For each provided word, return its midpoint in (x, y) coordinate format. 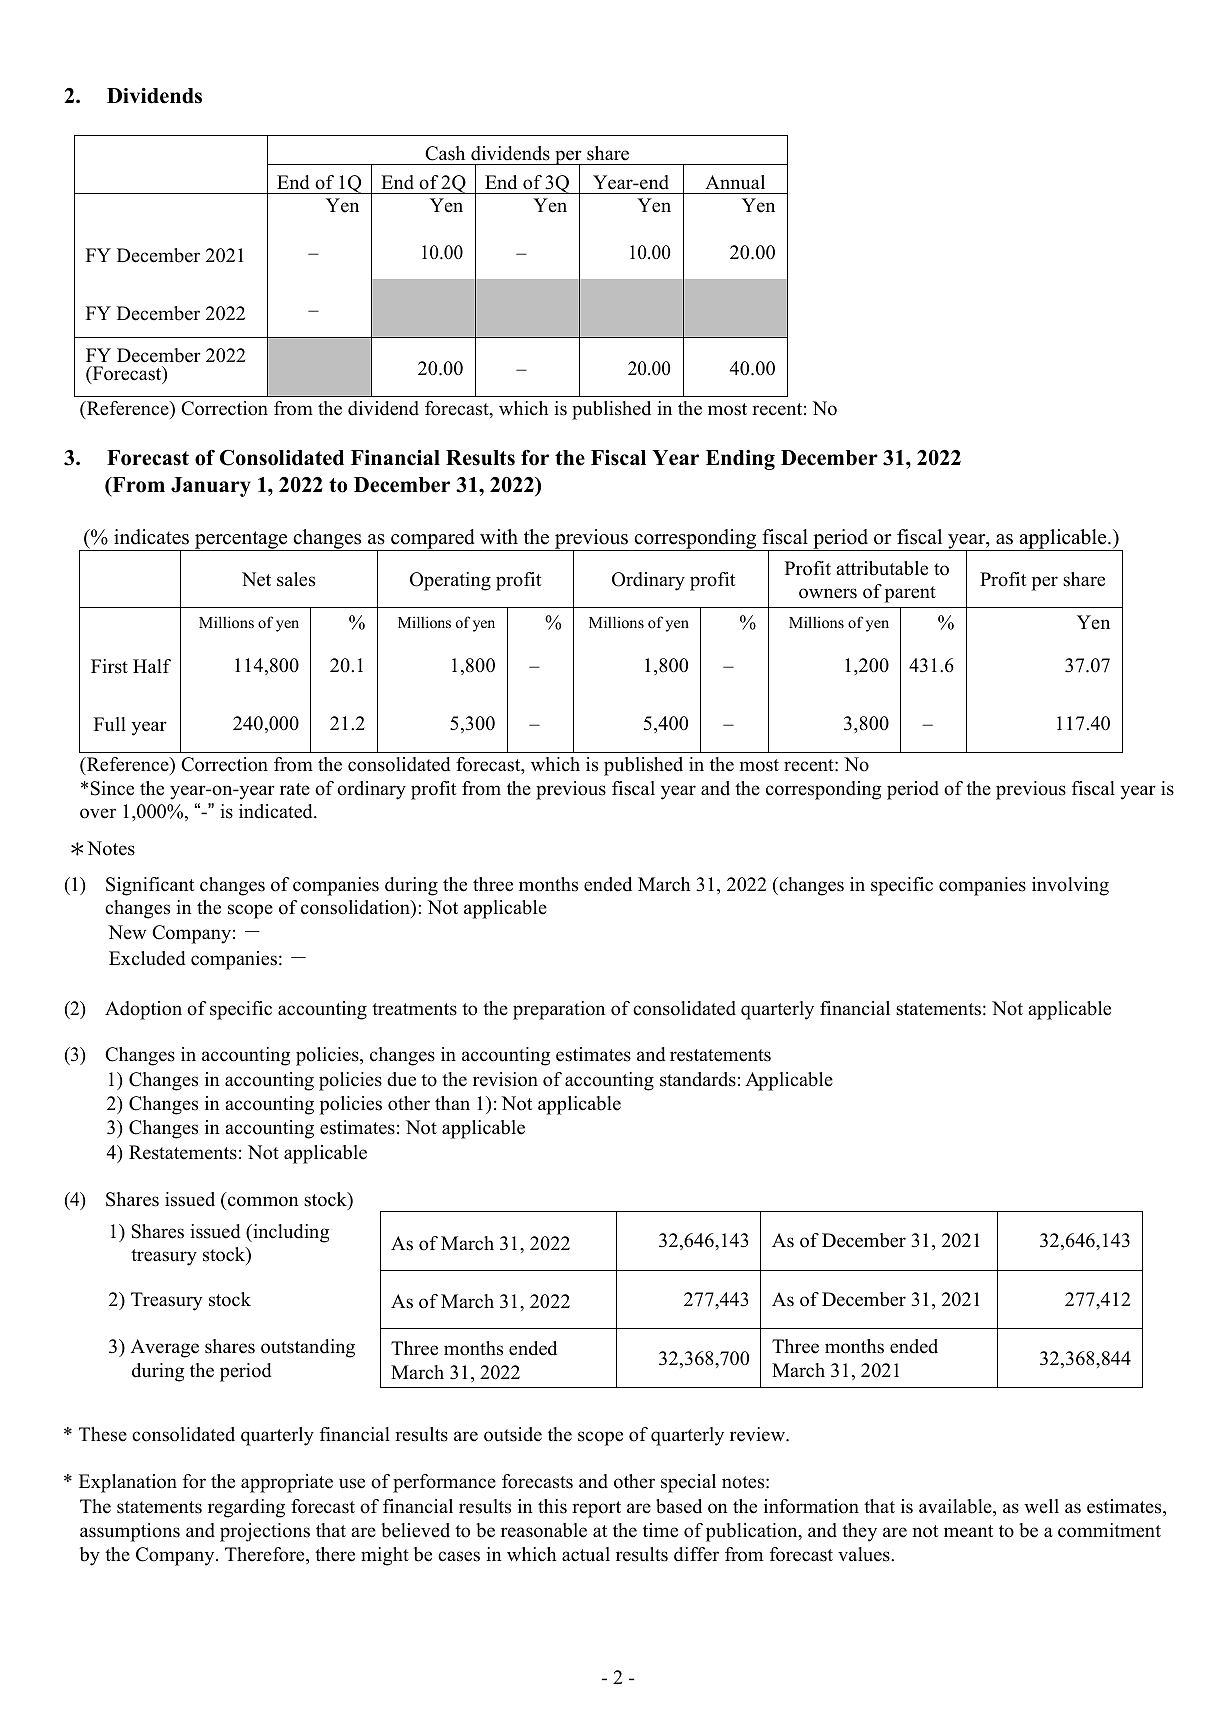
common (263, 1201)
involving (1070, 886)
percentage (241, 541)
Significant (150, 886)
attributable (882, 568)
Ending (740, 460)
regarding (246, 1508)
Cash (445, 153)
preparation (559, 1010)
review (758, 1434)
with (499, 536)
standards (698, 1079)
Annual (735, 182)
